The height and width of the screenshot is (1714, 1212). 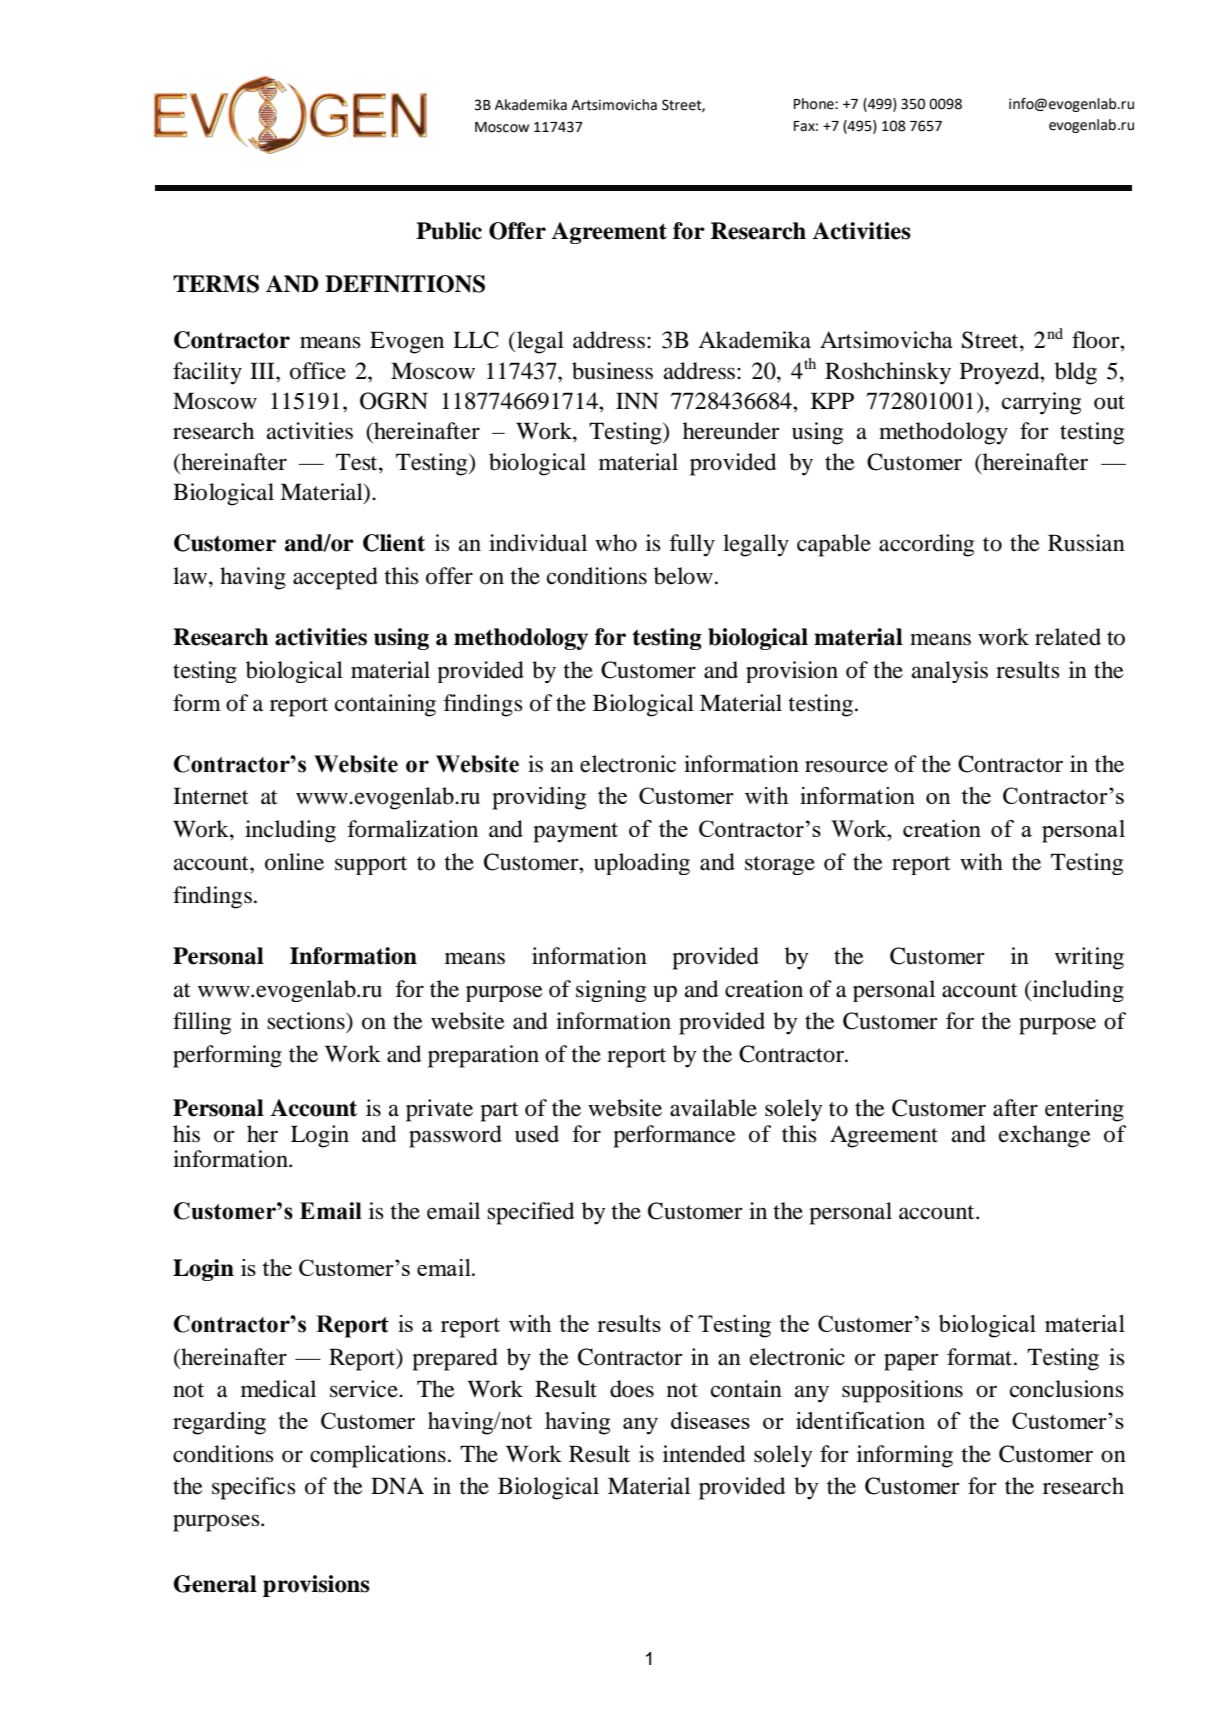 What do you see at coordinates (950, 672) in the screenshot?
I see `analysis` at bounding box center [950, 672].
